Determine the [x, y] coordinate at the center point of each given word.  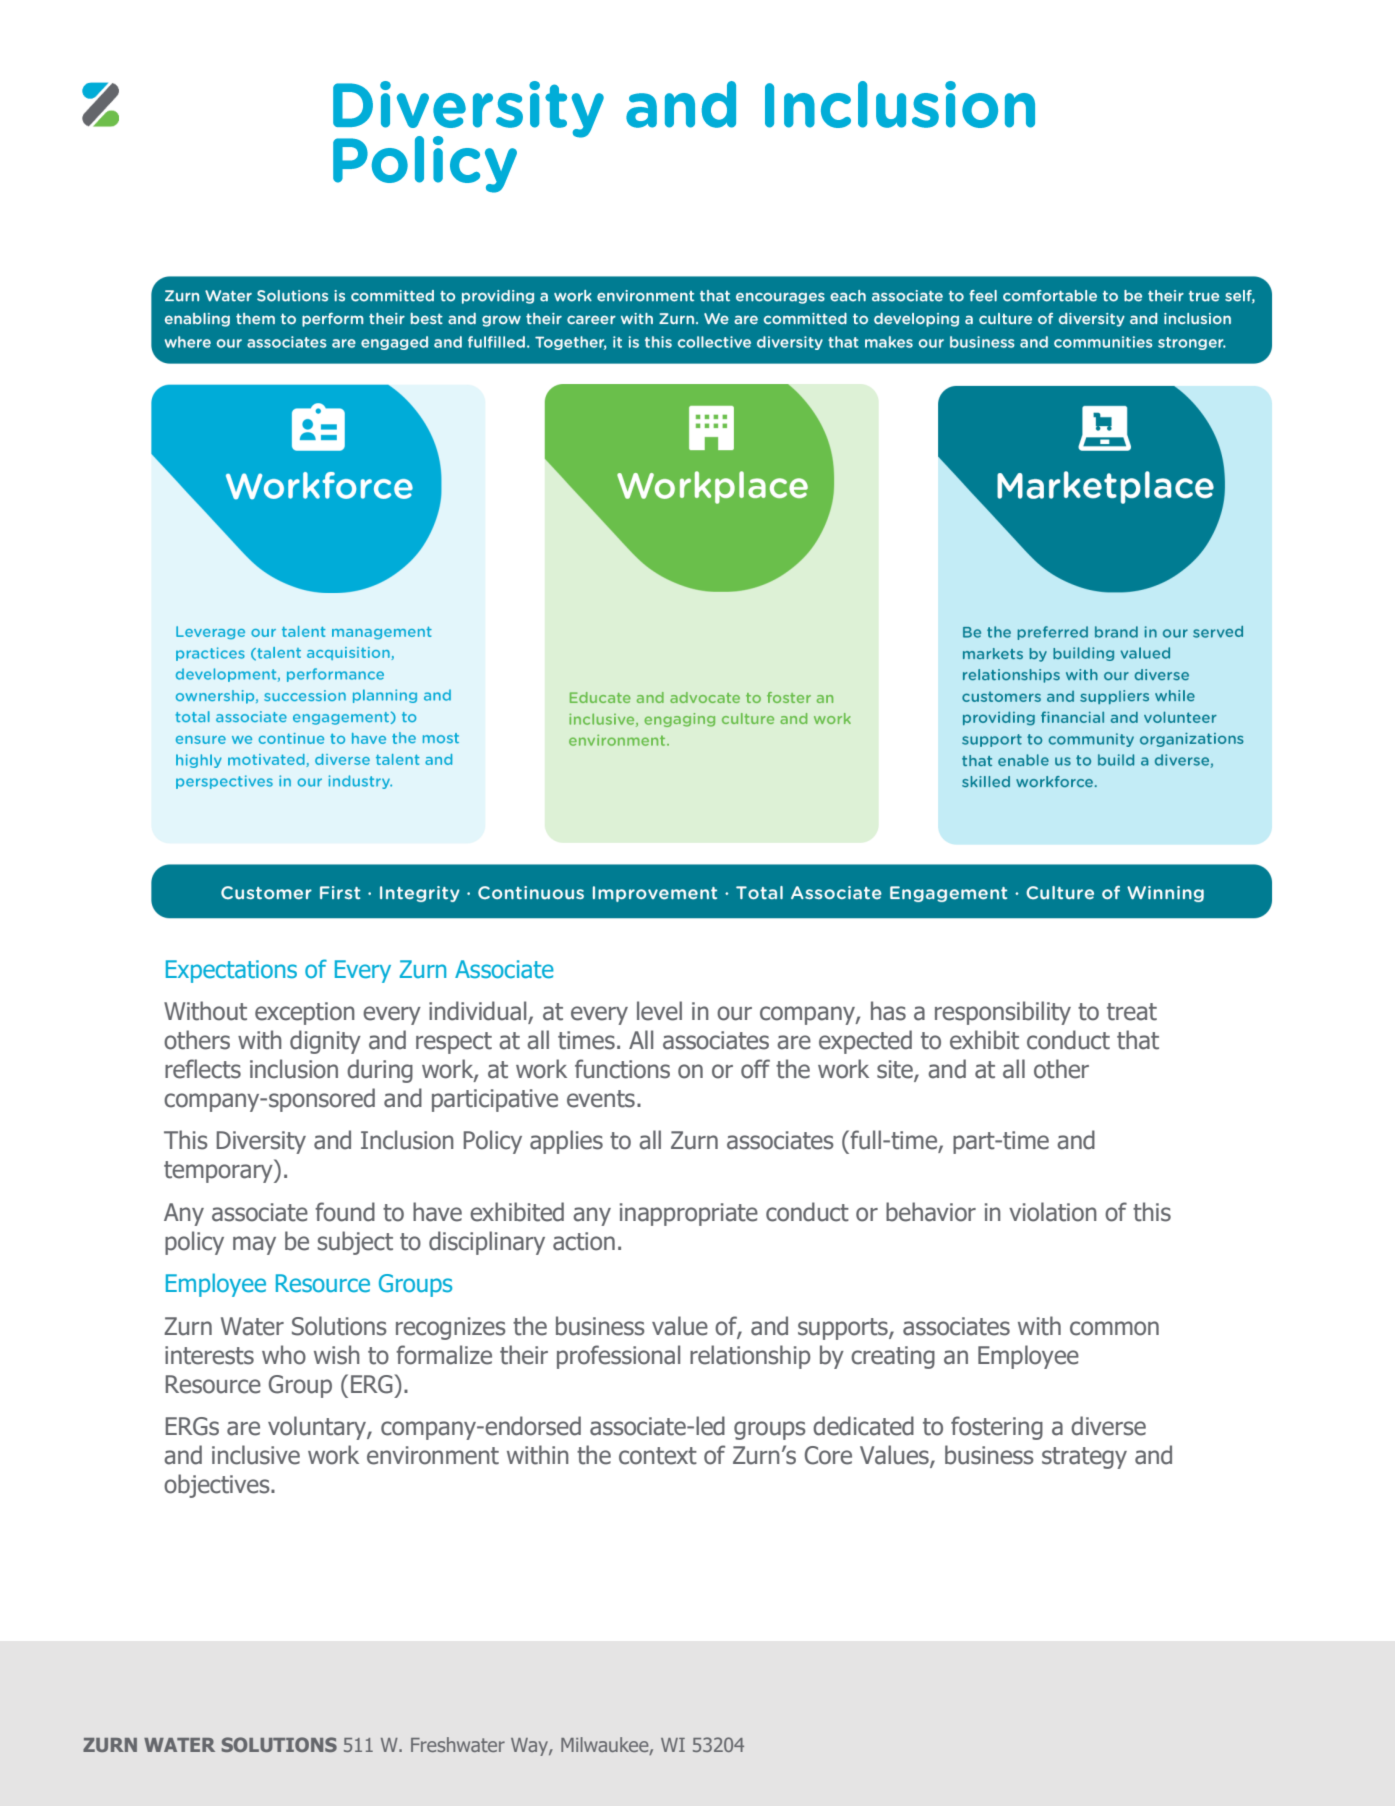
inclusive [256, 1455]
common [1114, 1328]
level [659, 1011]
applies [566, 1142]
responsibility [1003, 1013]
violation [1053, 1212]
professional [618, 1357]
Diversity [261, 1142]
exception [305, 1013]
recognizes [451, 1328]
